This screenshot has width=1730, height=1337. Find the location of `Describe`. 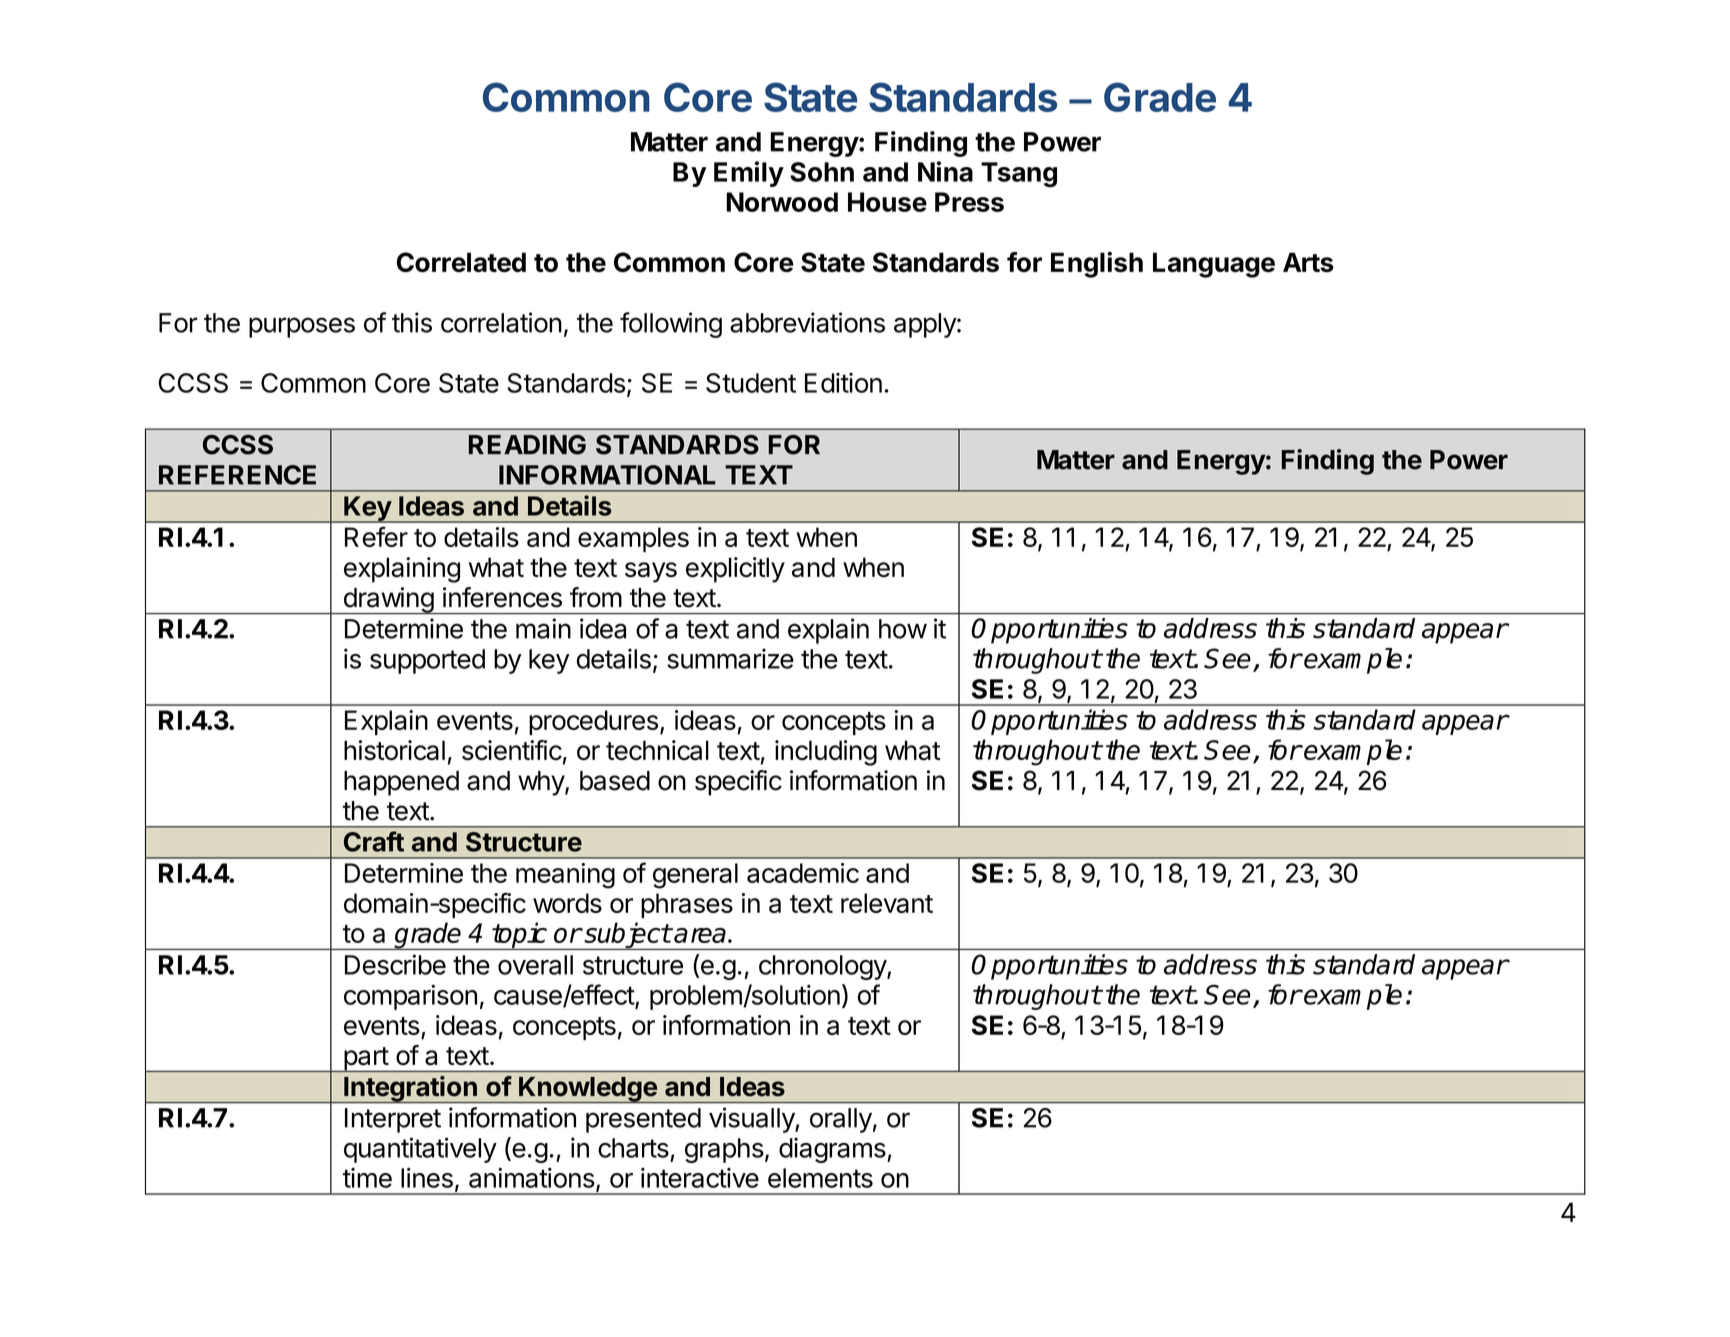

Describe is located at coordinates (395, 964).
